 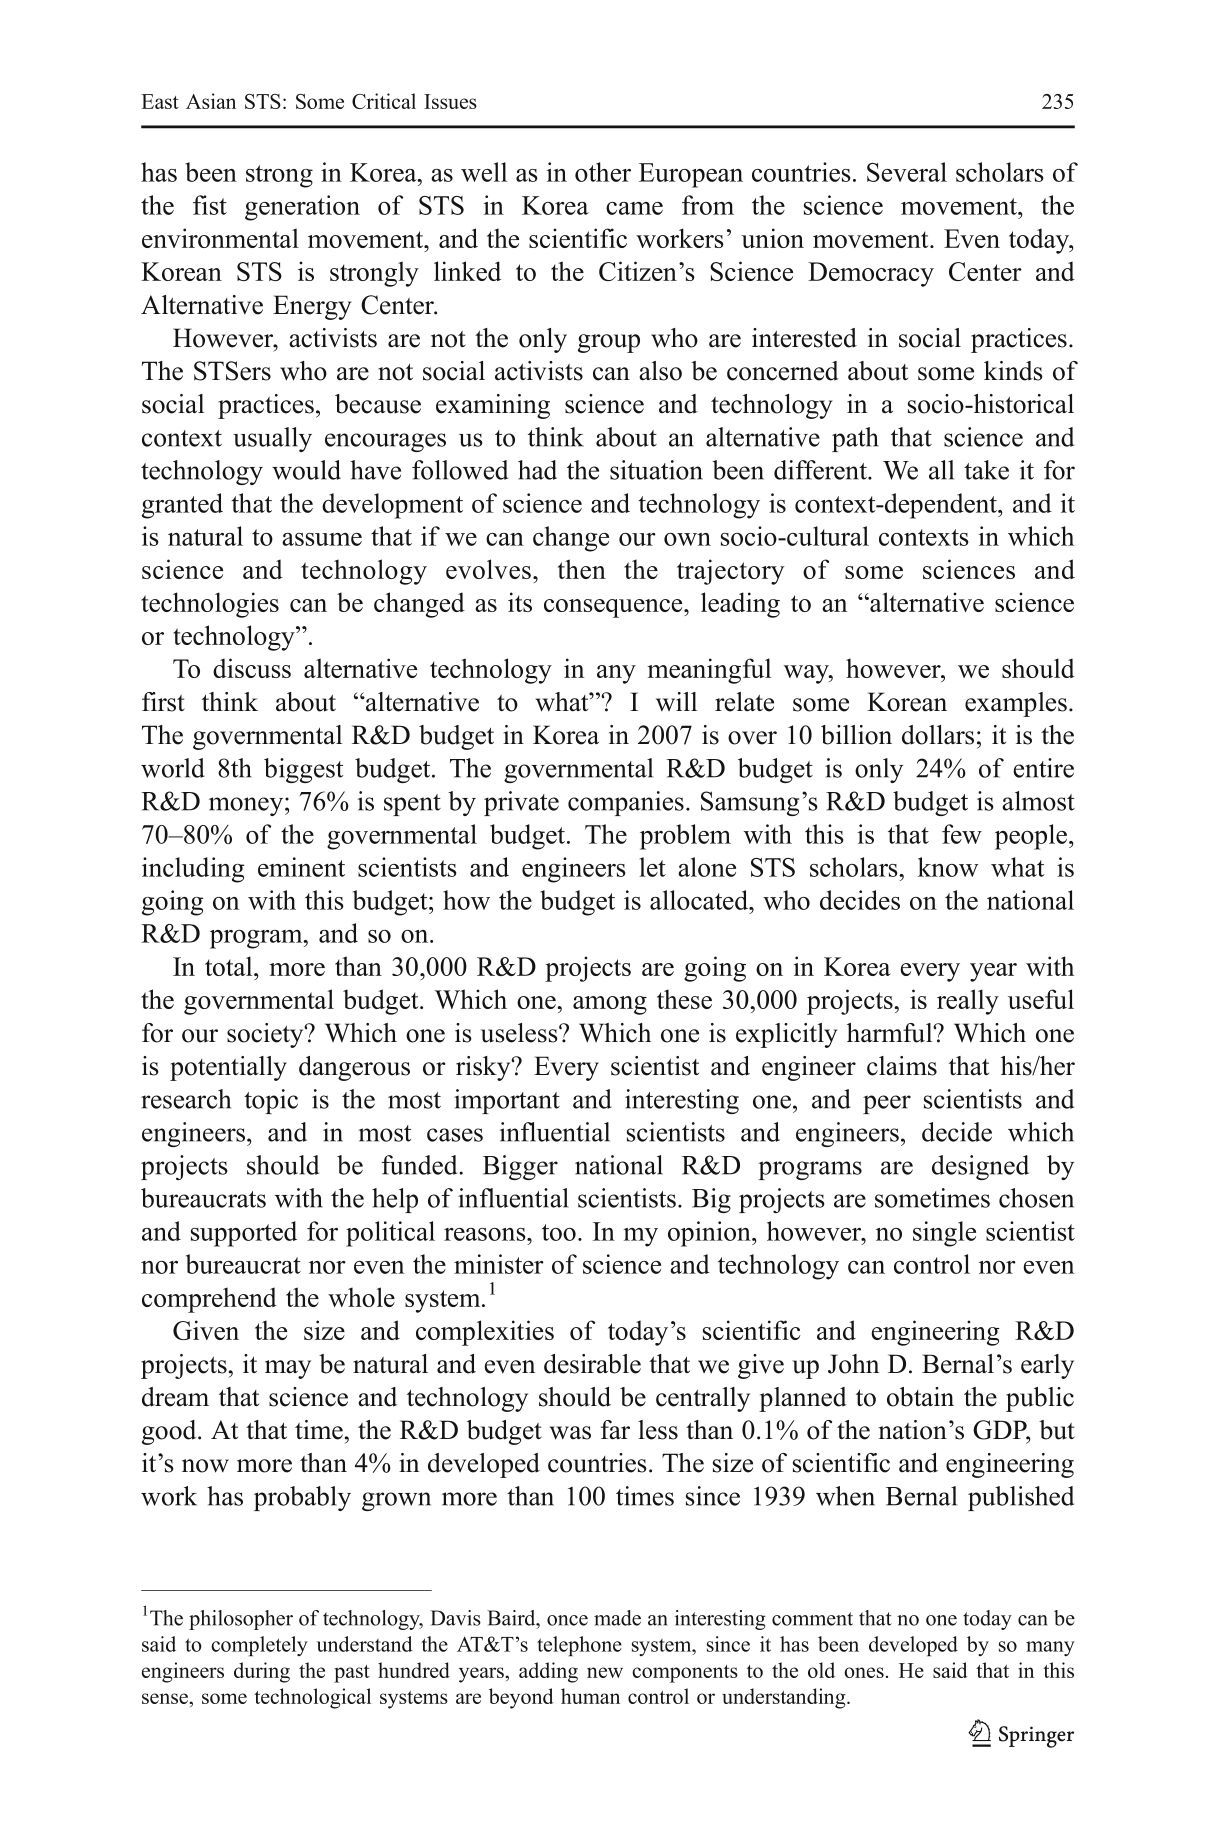 What do you see at coordinates (559, 1232) in the screenshot?
I see `too` at bounding box center [559, 1232].
